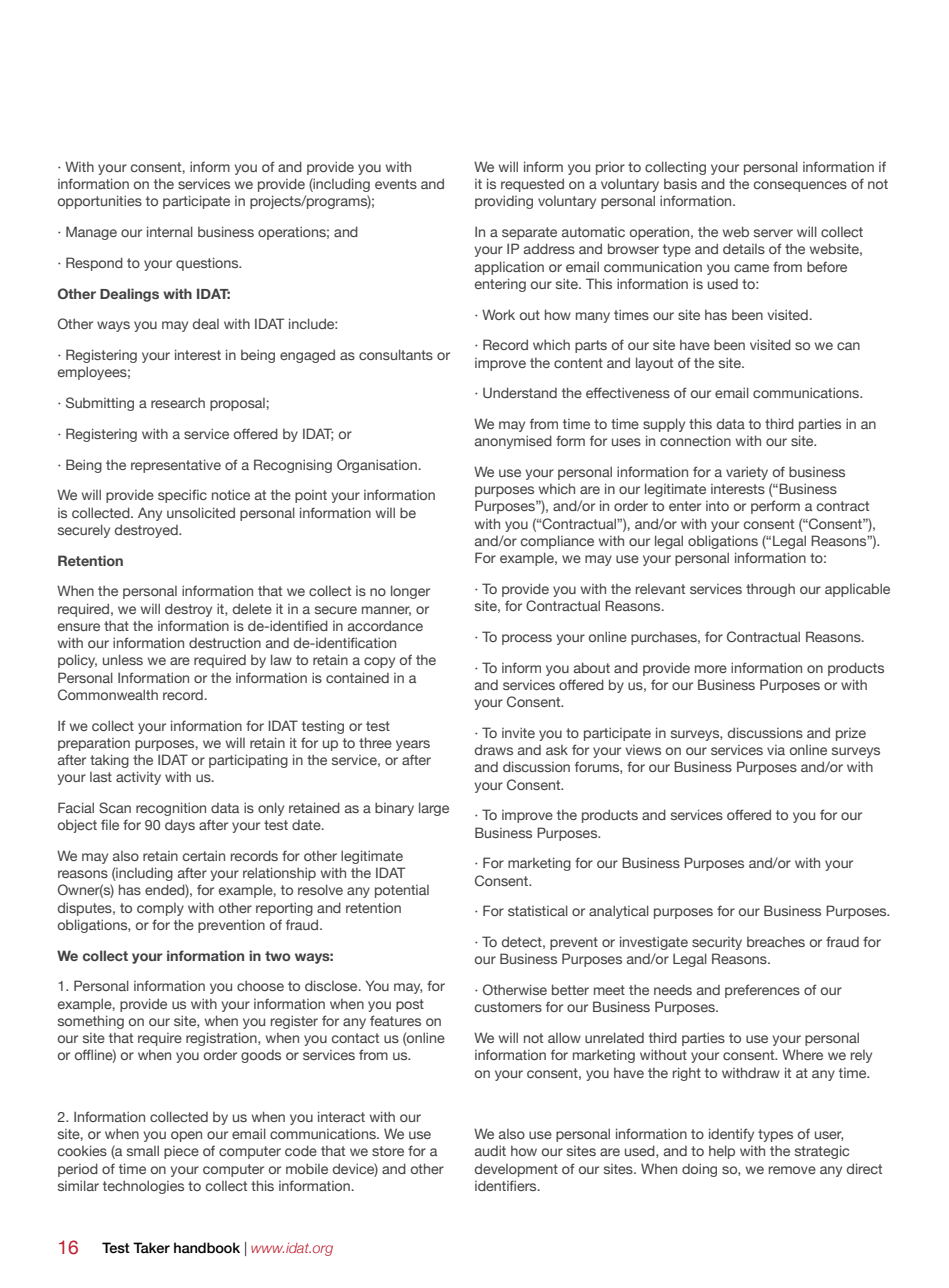 This page has width=949, height=1288. Describe the element at coordinates (800, 186) in the page. I see `consequences` at that location.
